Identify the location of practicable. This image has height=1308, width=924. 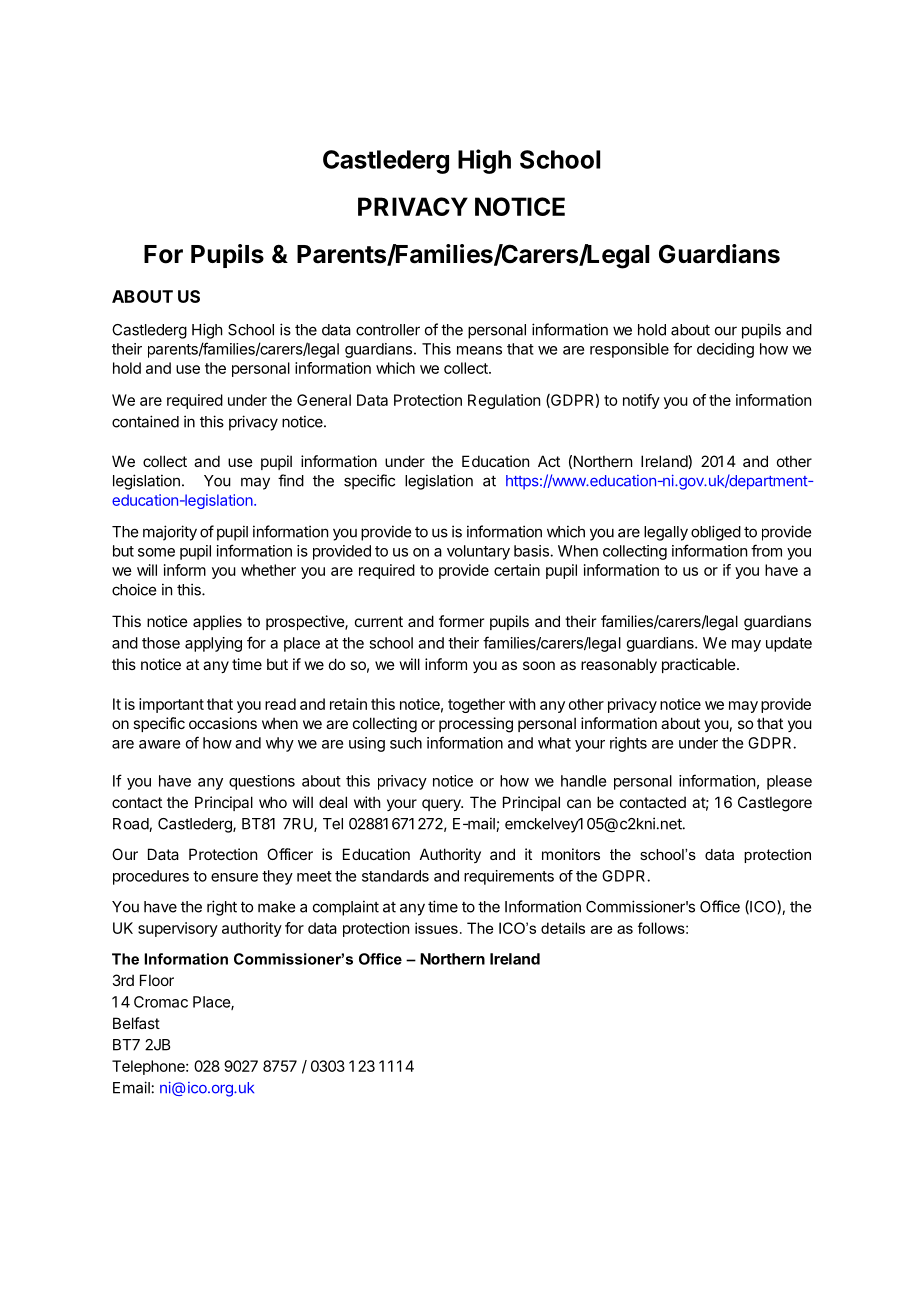
(700, 665).
